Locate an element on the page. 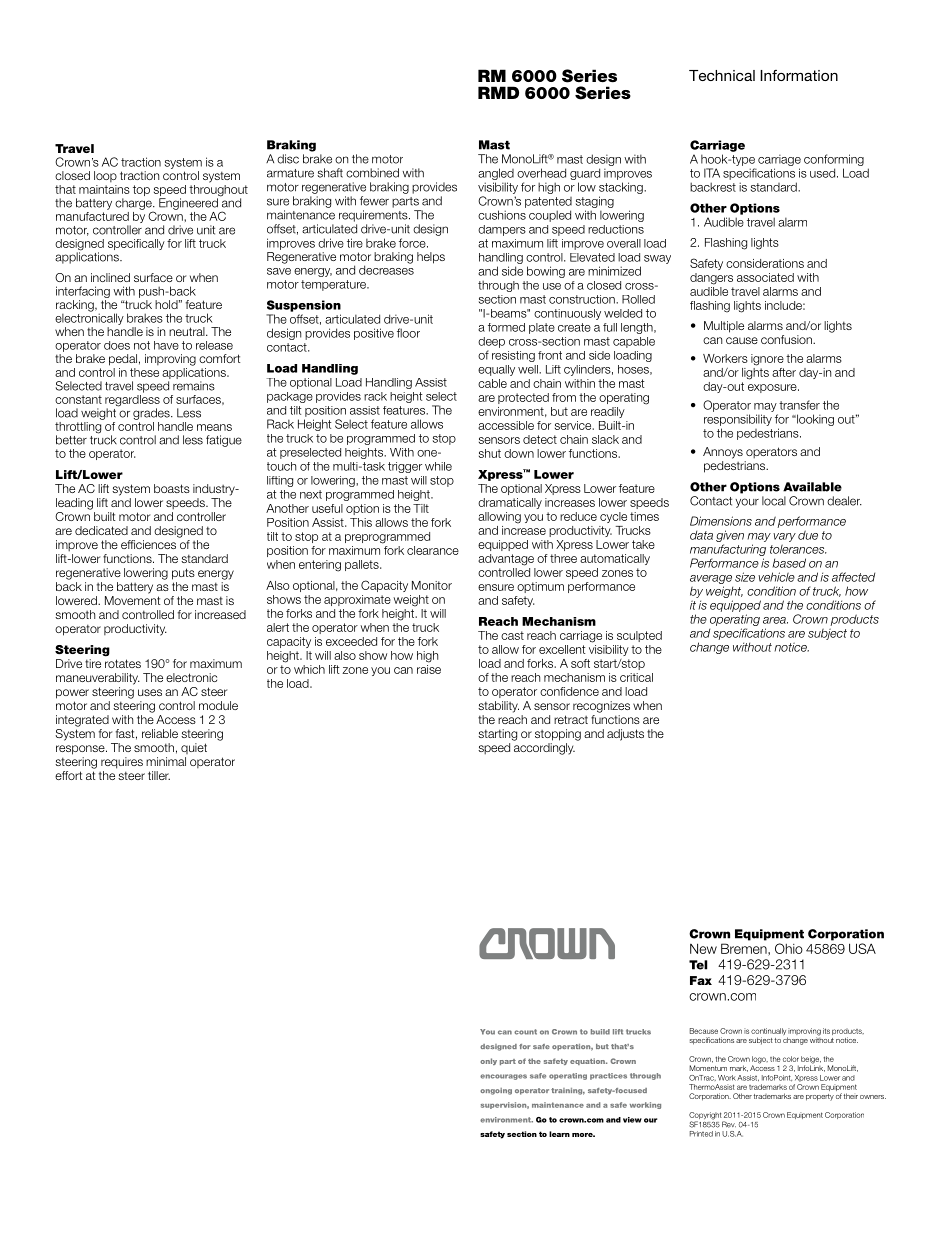 The width and height of the page is (952, 1233). loop is located at coordinates (105, 176).
